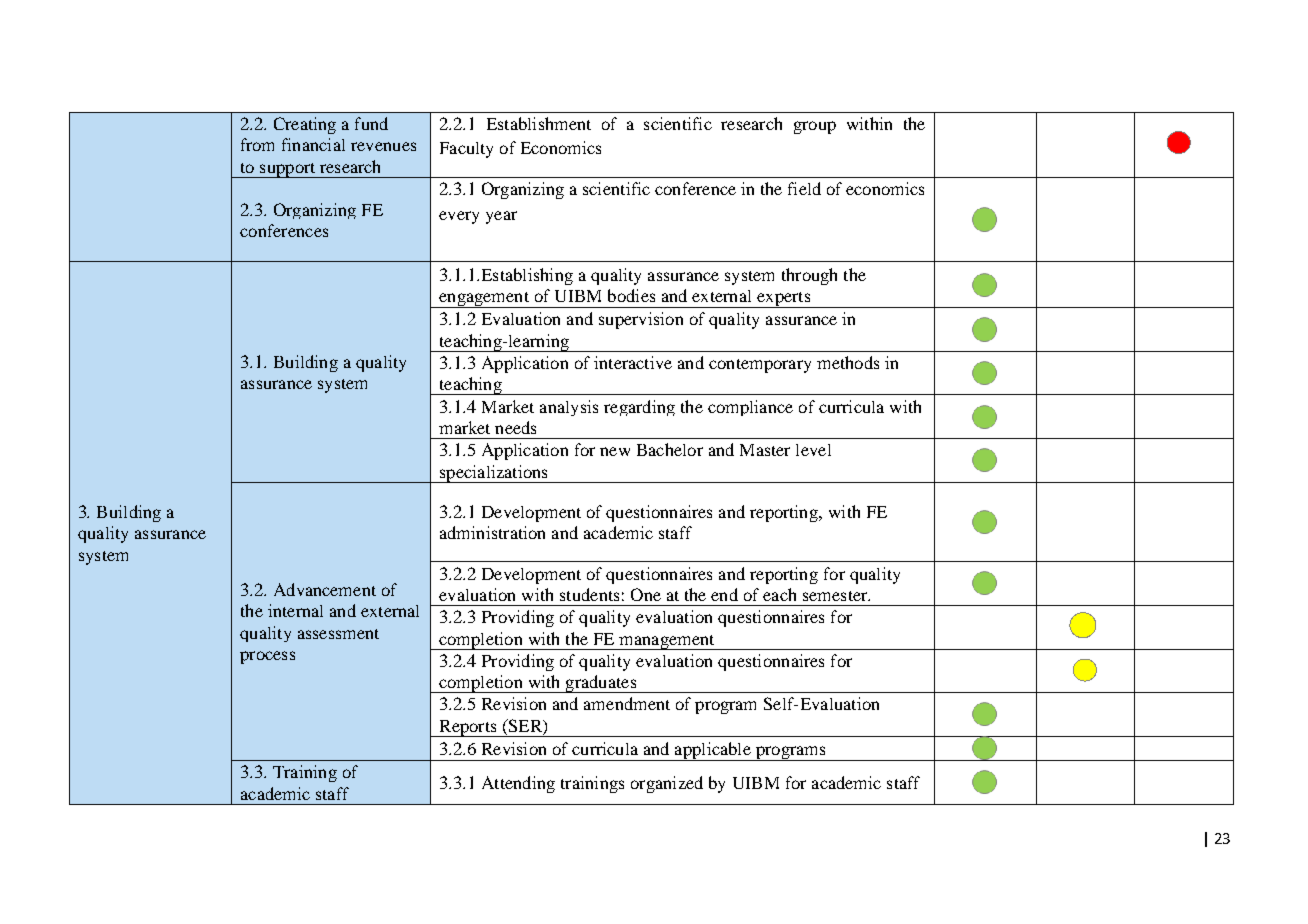 This screenshot has height=924, width=1308. Describe the element at coordinates (338, 634) in the screenshot. I see `assessment` at that location.
